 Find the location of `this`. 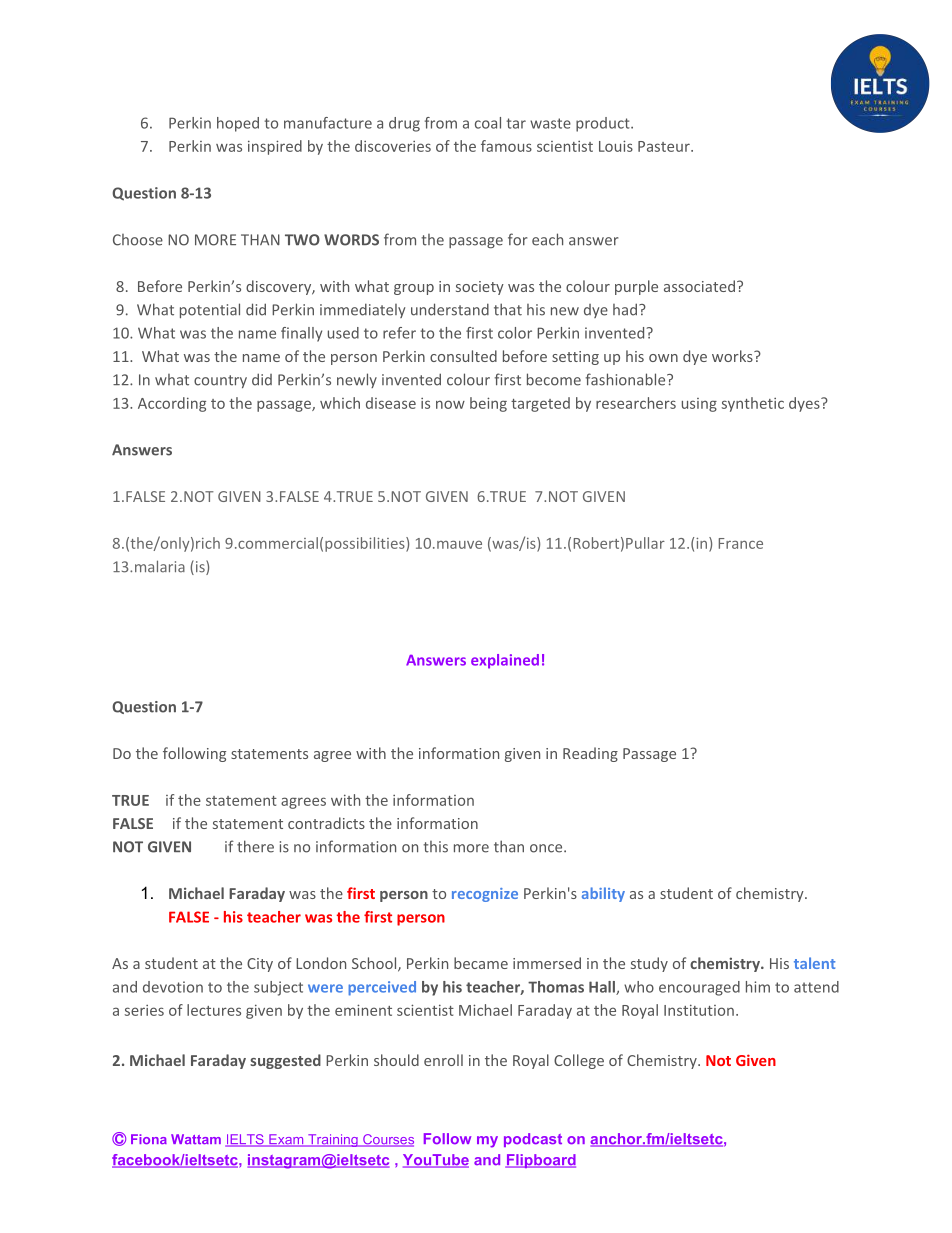

this is located at coordinates (435, 847).
